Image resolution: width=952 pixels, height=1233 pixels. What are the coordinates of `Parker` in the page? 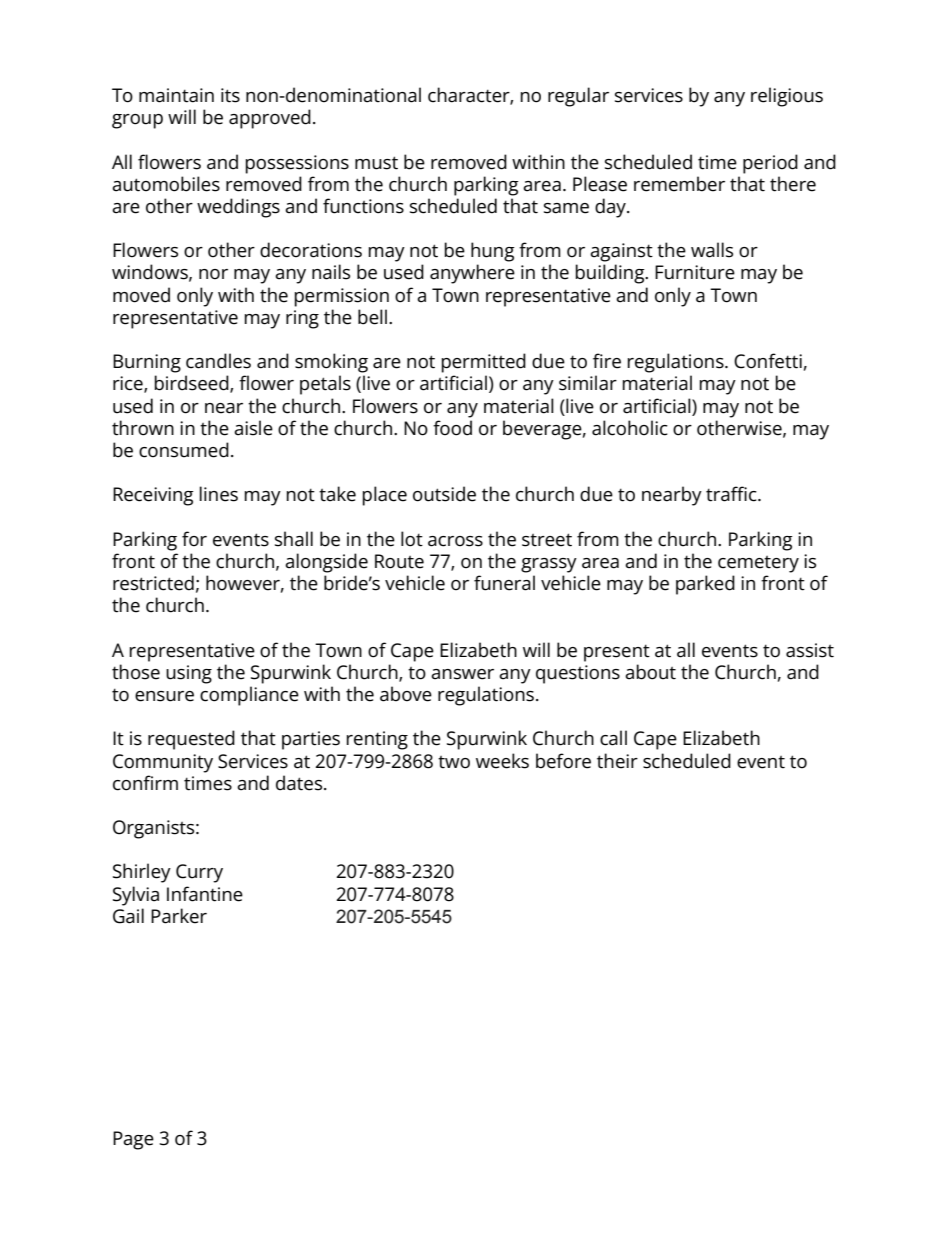 It's located at (179, 916).
